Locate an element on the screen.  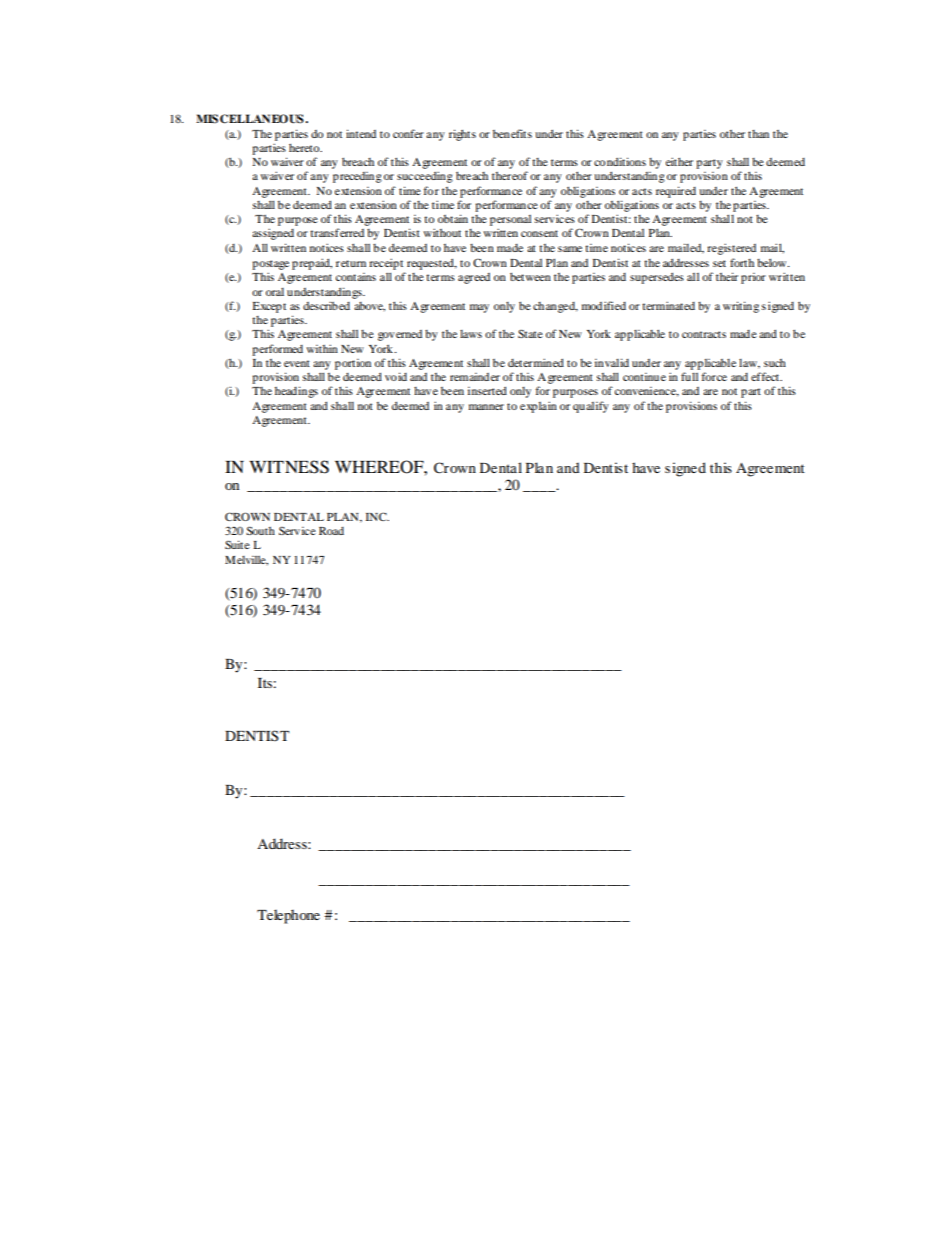
hereto is located at coordinates (305, 147).
